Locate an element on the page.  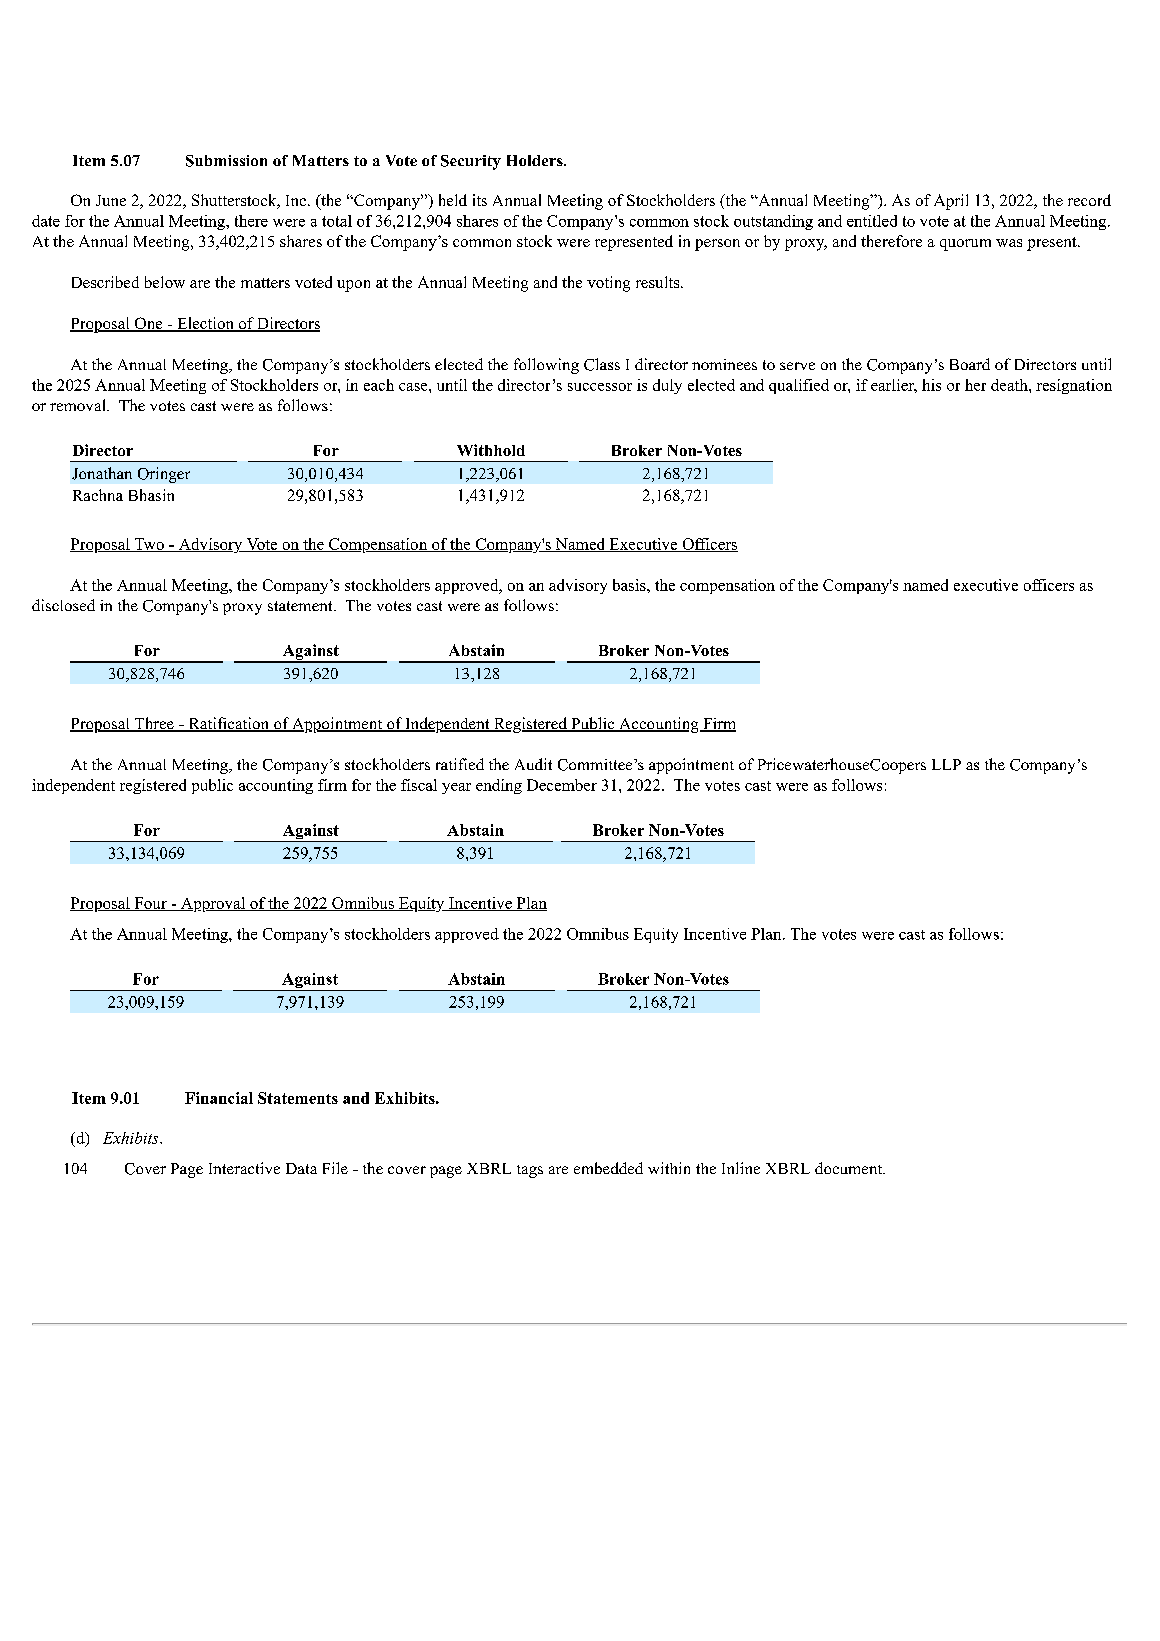
embedded is located at coordinates (608, 1168).
